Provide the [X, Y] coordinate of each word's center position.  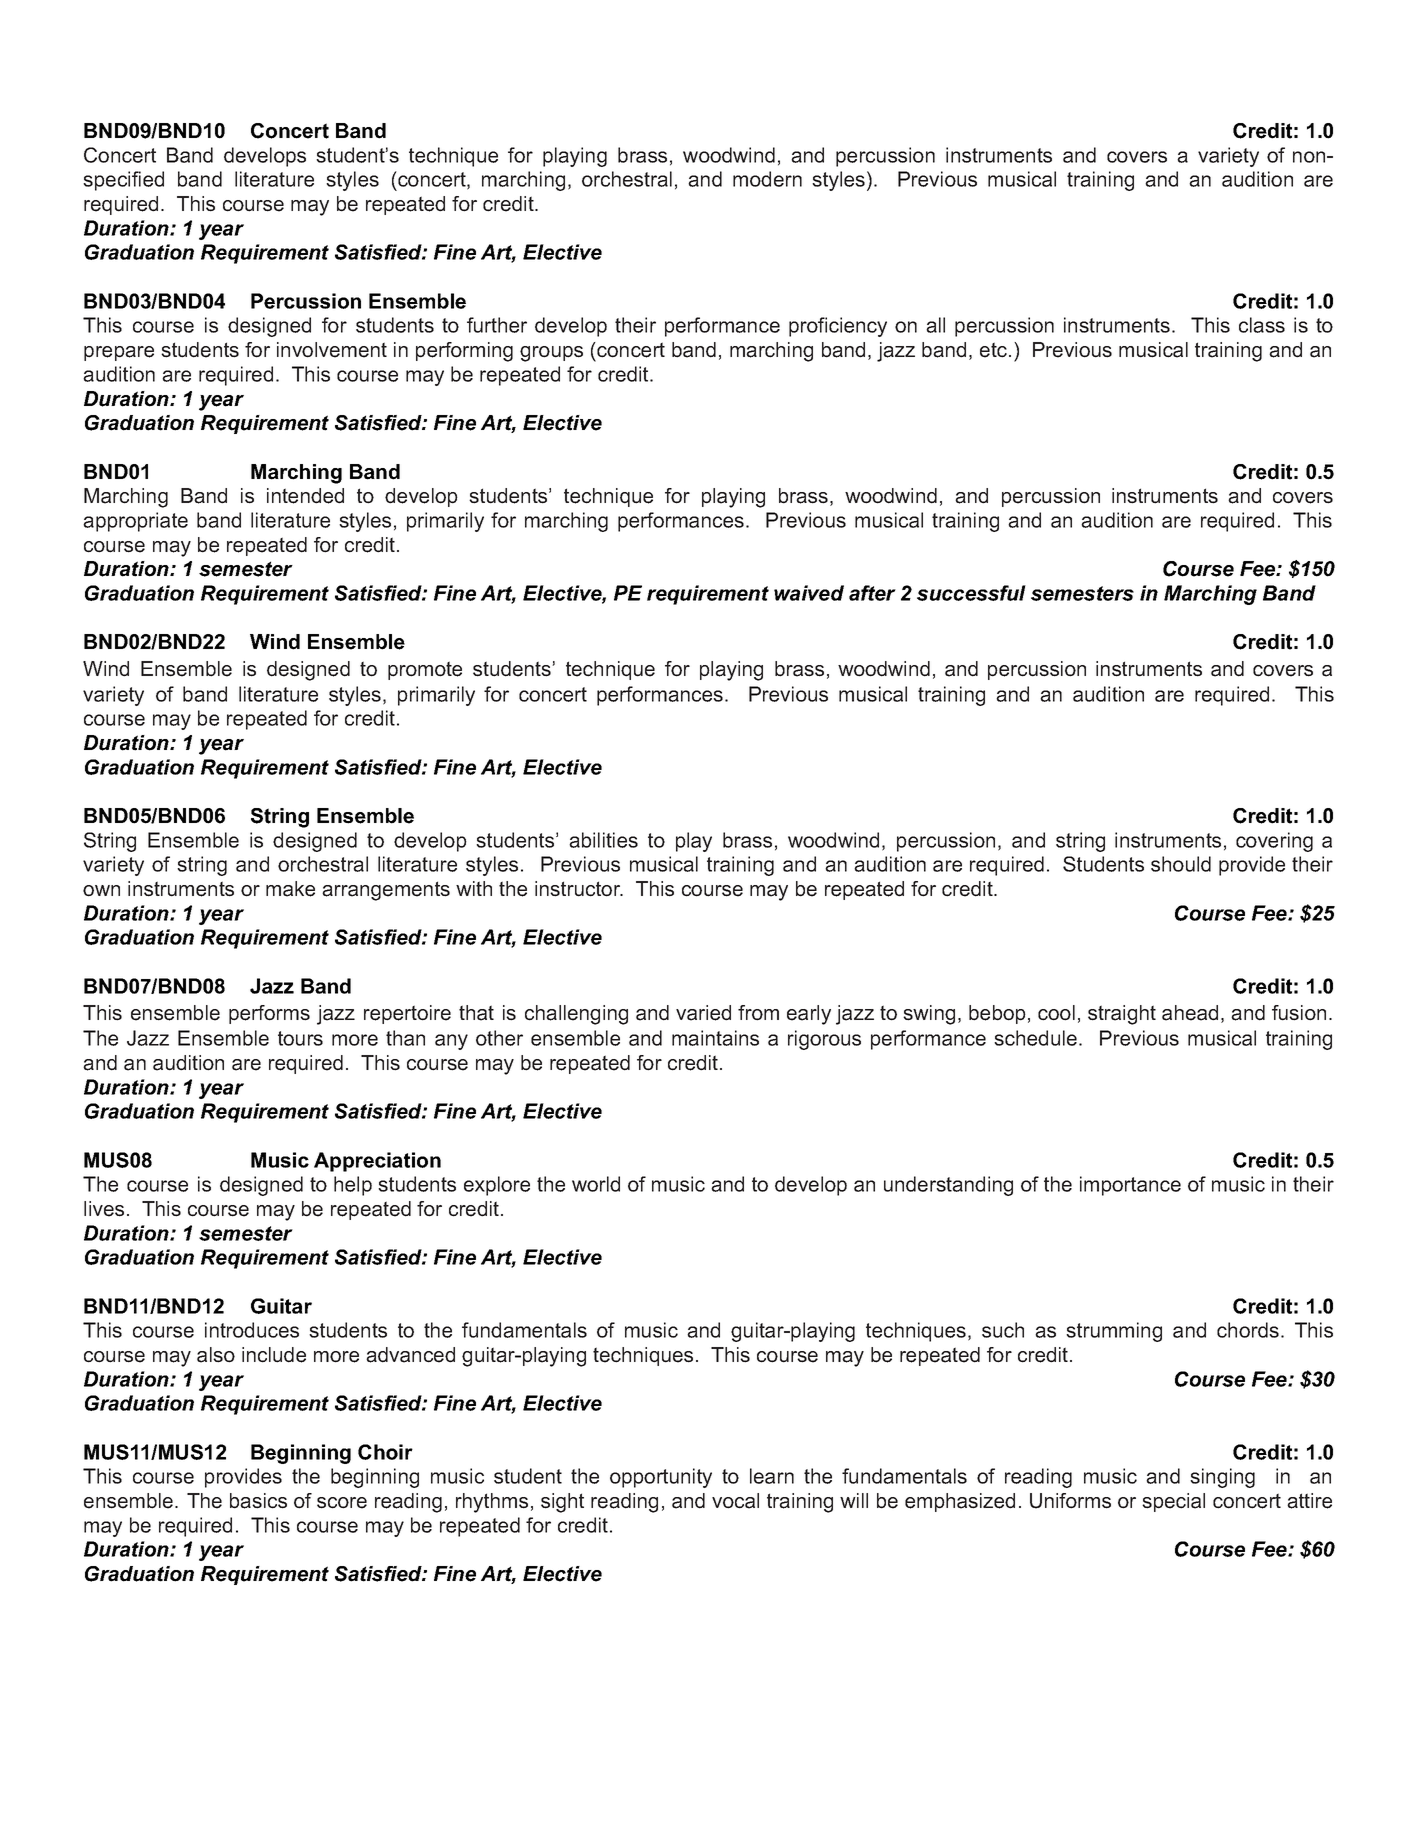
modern [767, 179]
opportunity [661, 1478]
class [1262, 325]
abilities [603, 840]
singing [1222, 1478]
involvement [332, 350]
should [1181, 864]
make [290, 889]
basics [258, 1501]
